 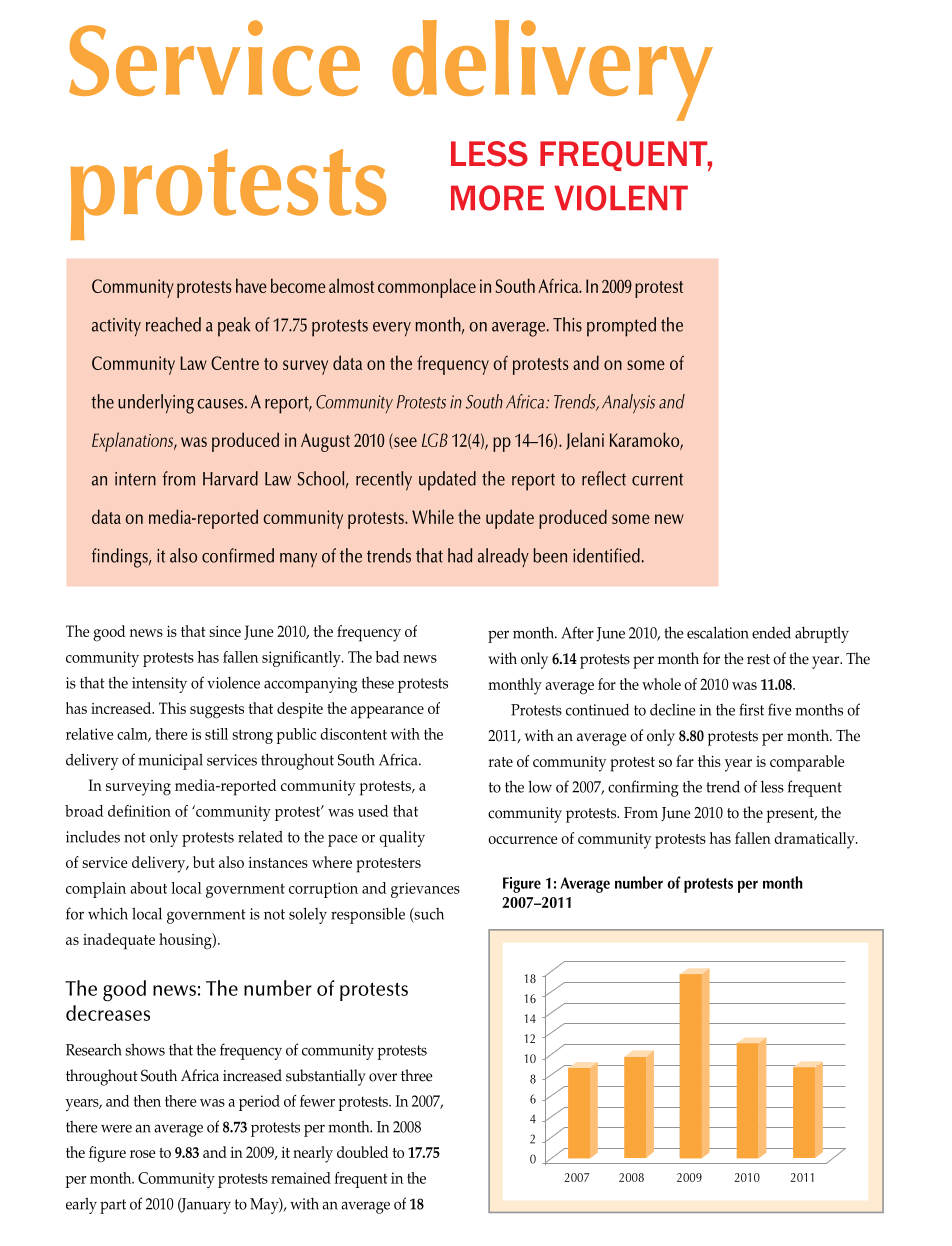 What do you see at coordinates (657, 479) in the screenshot?
I see `current` at bounding box center [657, 479].
